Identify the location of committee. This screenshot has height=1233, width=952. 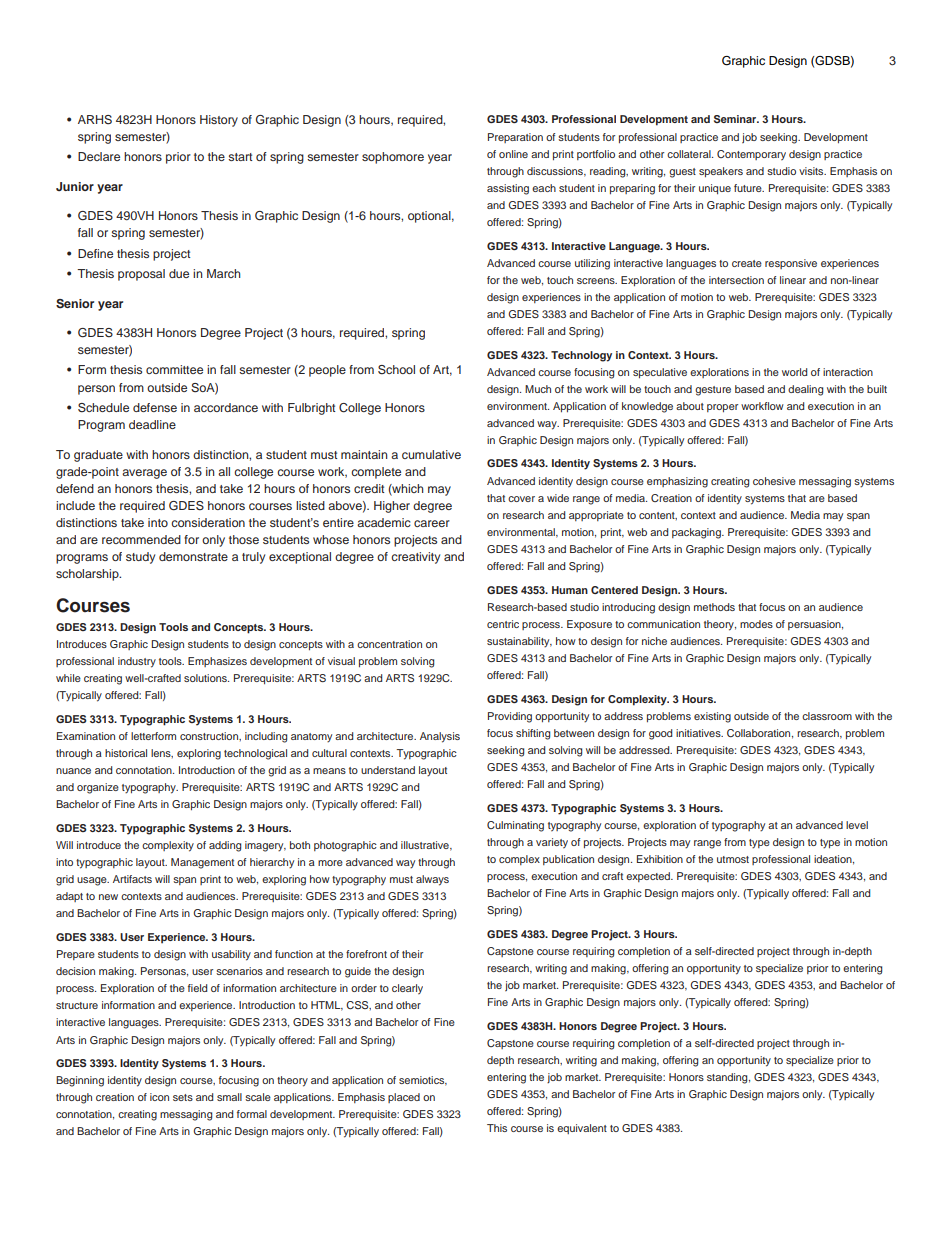
(174, 369).
